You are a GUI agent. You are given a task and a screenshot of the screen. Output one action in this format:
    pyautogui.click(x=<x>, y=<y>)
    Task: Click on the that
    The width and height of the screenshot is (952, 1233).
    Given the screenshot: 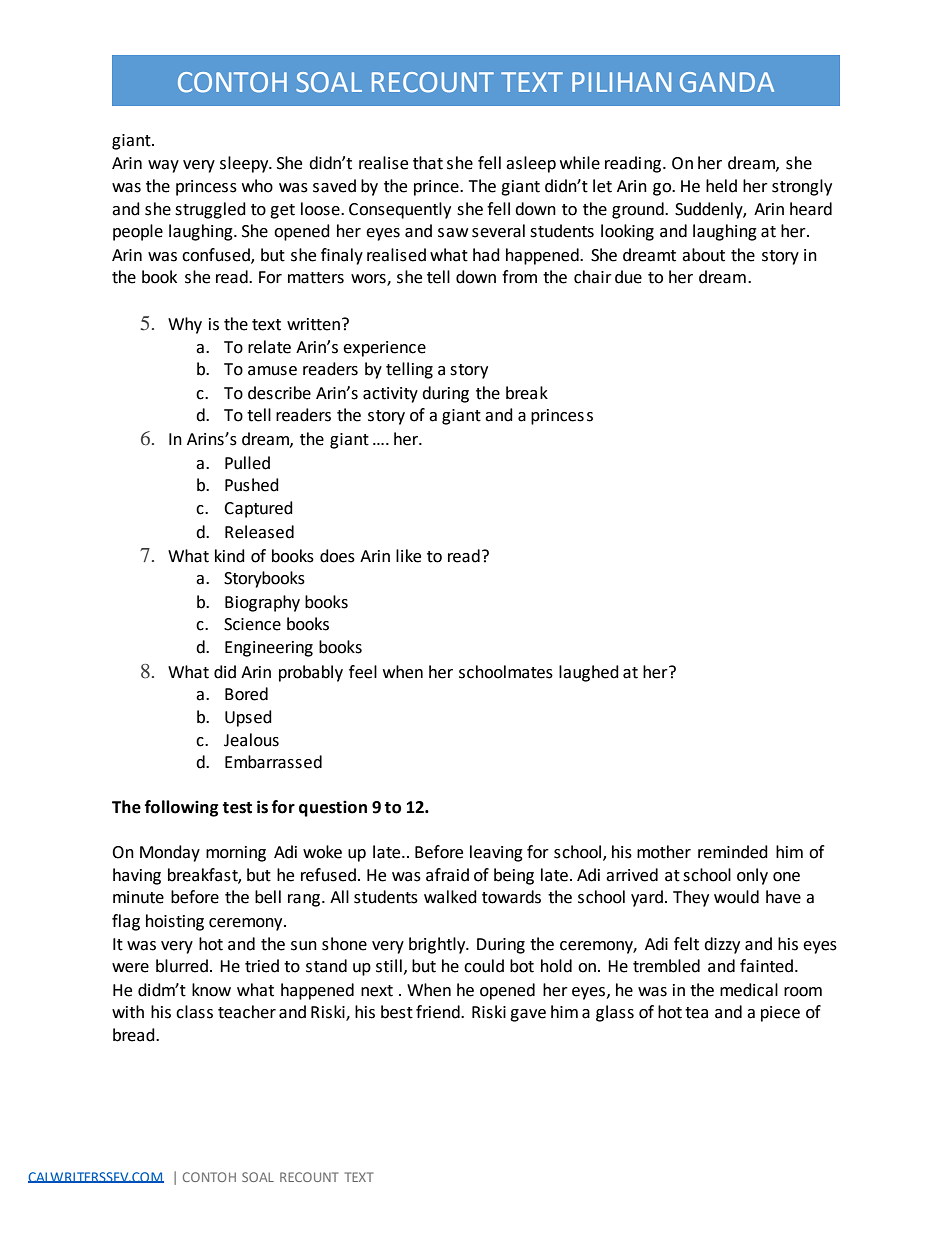 What is the action you would take?
    pyautogui.click(x=428, y=163)
